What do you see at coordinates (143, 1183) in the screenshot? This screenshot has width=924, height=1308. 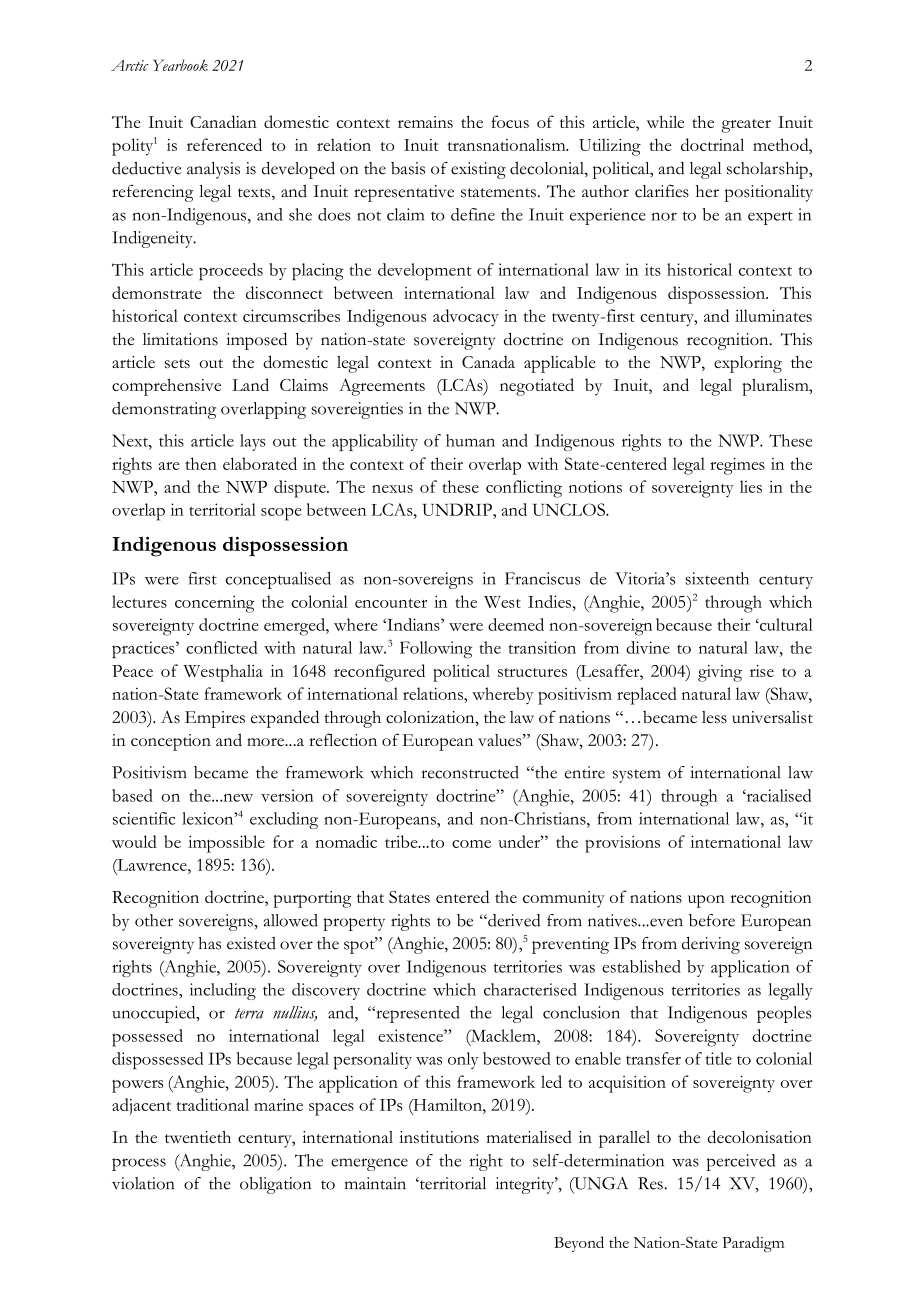 I see `violation` at bounding box center [143, 1183].
